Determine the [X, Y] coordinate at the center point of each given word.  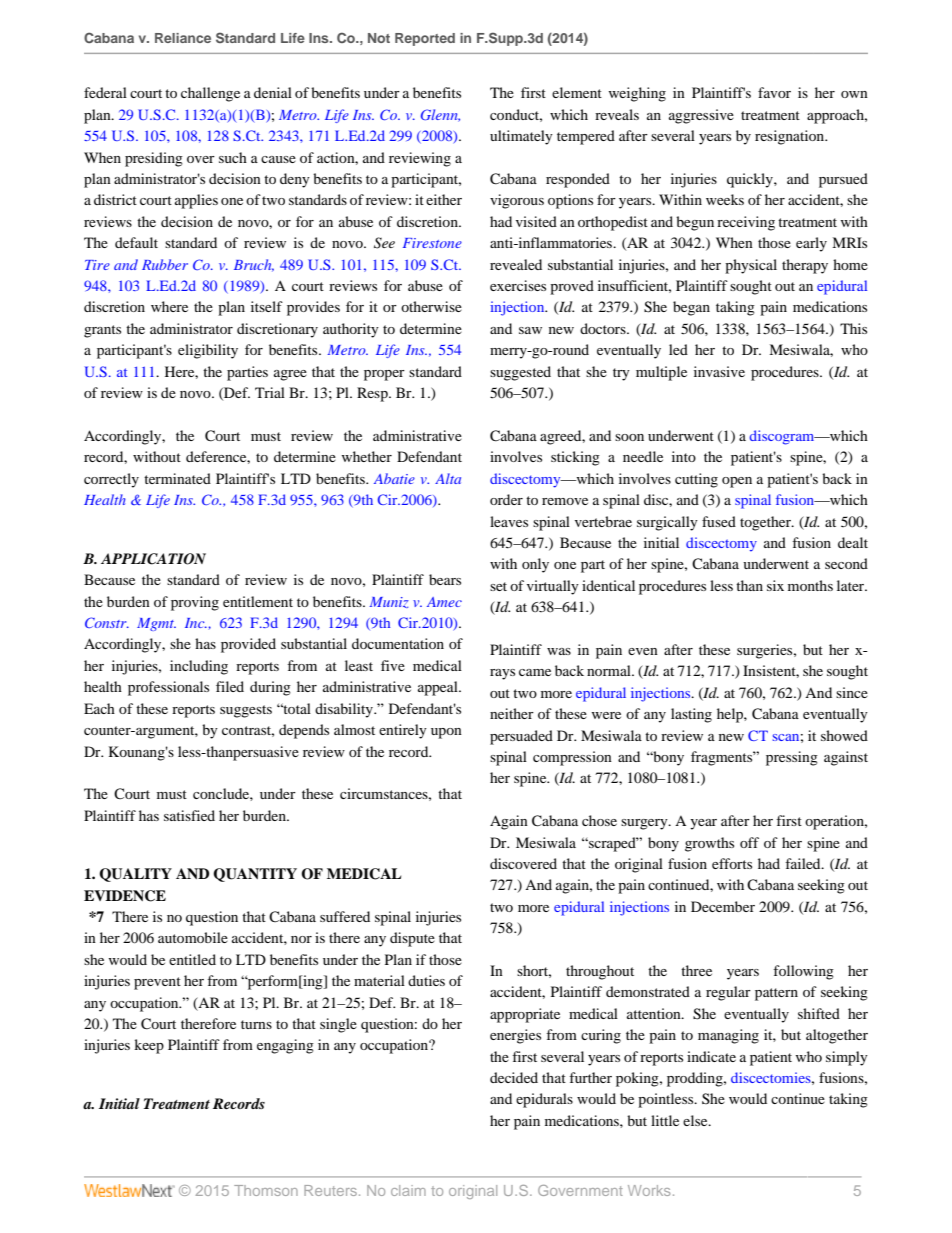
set [498, 586]
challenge [210, 94]
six [775, 585]
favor [774, 92]
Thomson [266, 1190]
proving [195, 603]
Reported [425, 39]
